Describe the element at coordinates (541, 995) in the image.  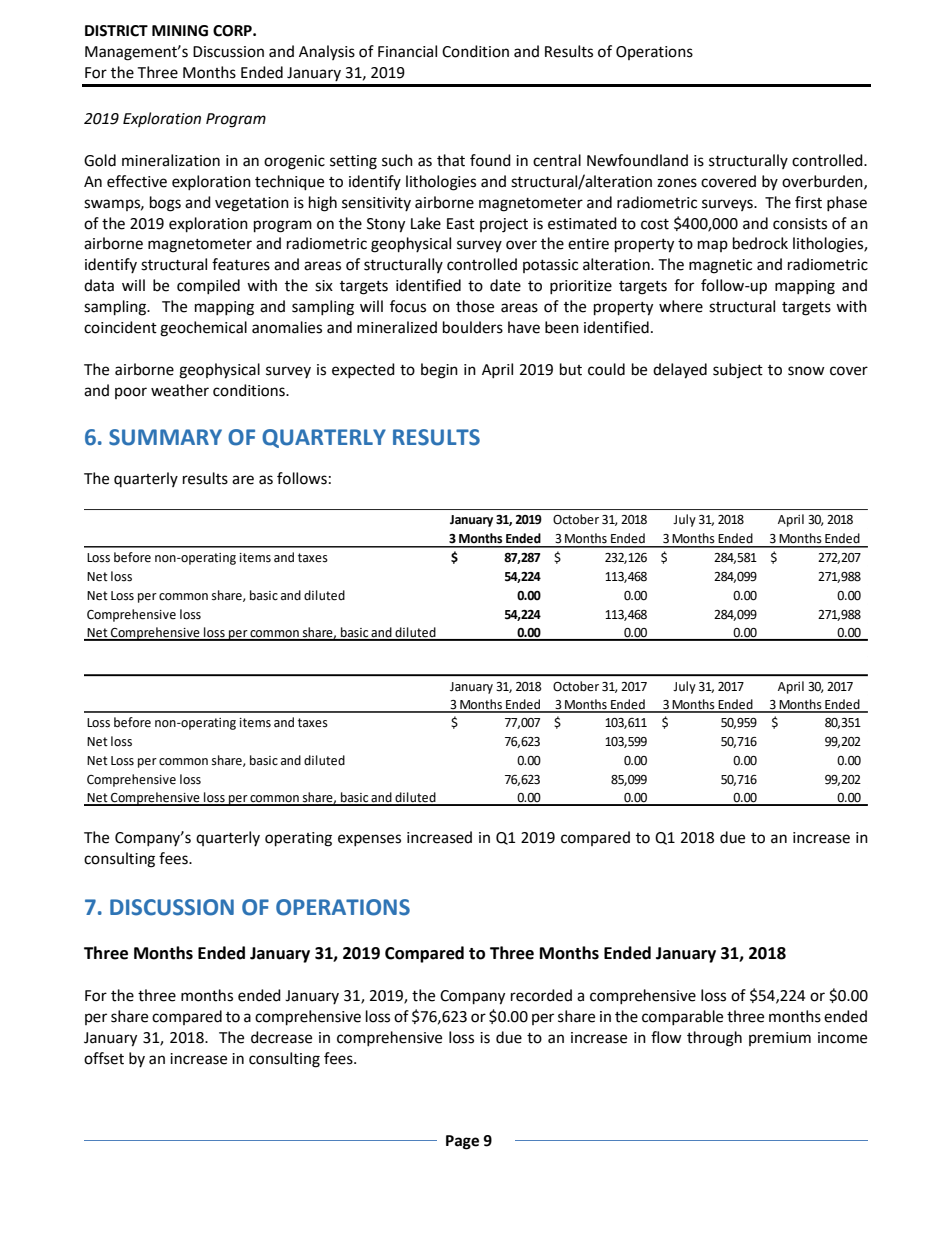
I see `recorded` at that location.
